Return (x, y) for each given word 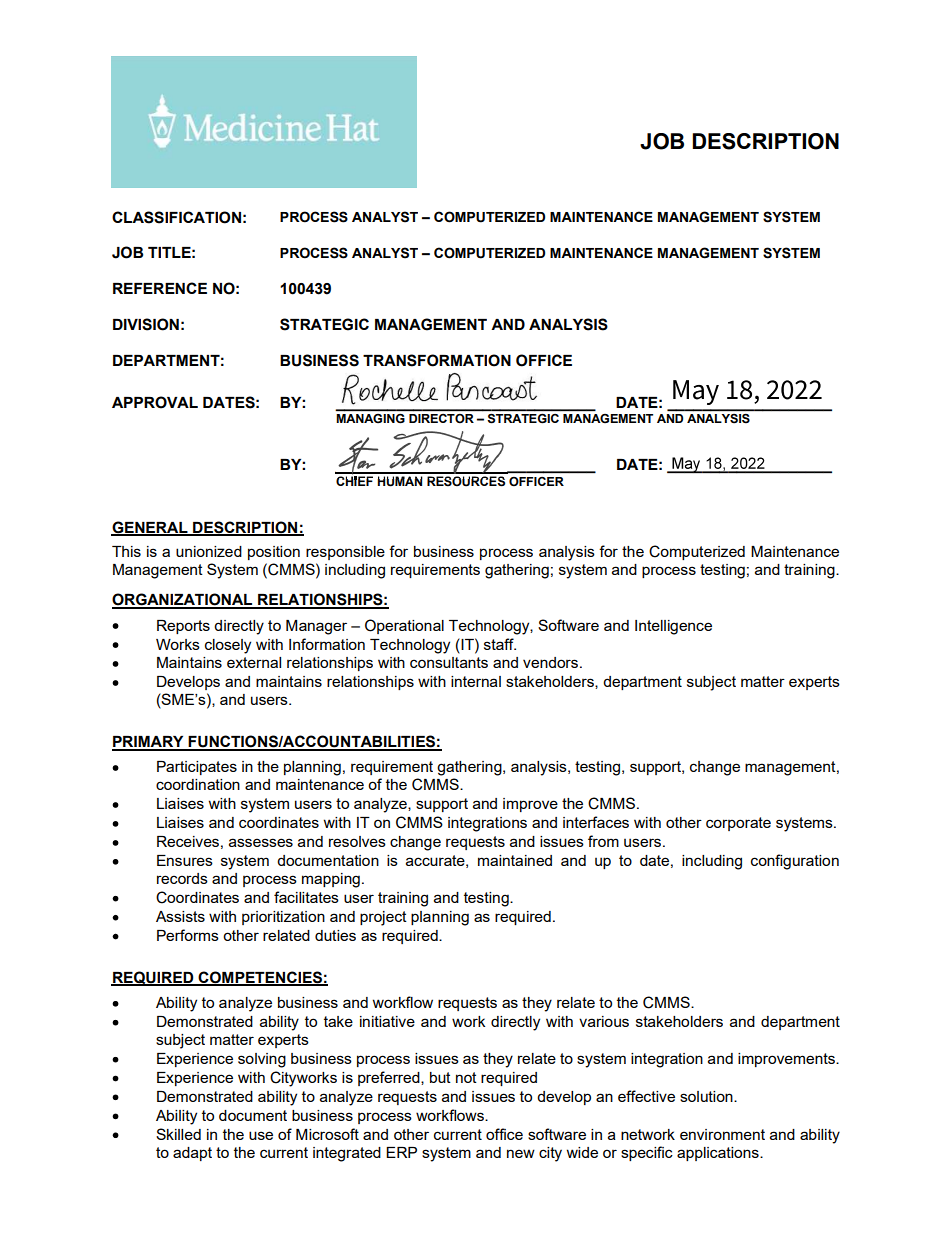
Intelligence (673, 627)
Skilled (178, 1134)
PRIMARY (149, 743)
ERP (401, 1152)
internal (476, 681)
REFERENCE (160, 288)
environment (722, 1134)
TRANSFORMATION (437, 360)
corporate (738, 824)
